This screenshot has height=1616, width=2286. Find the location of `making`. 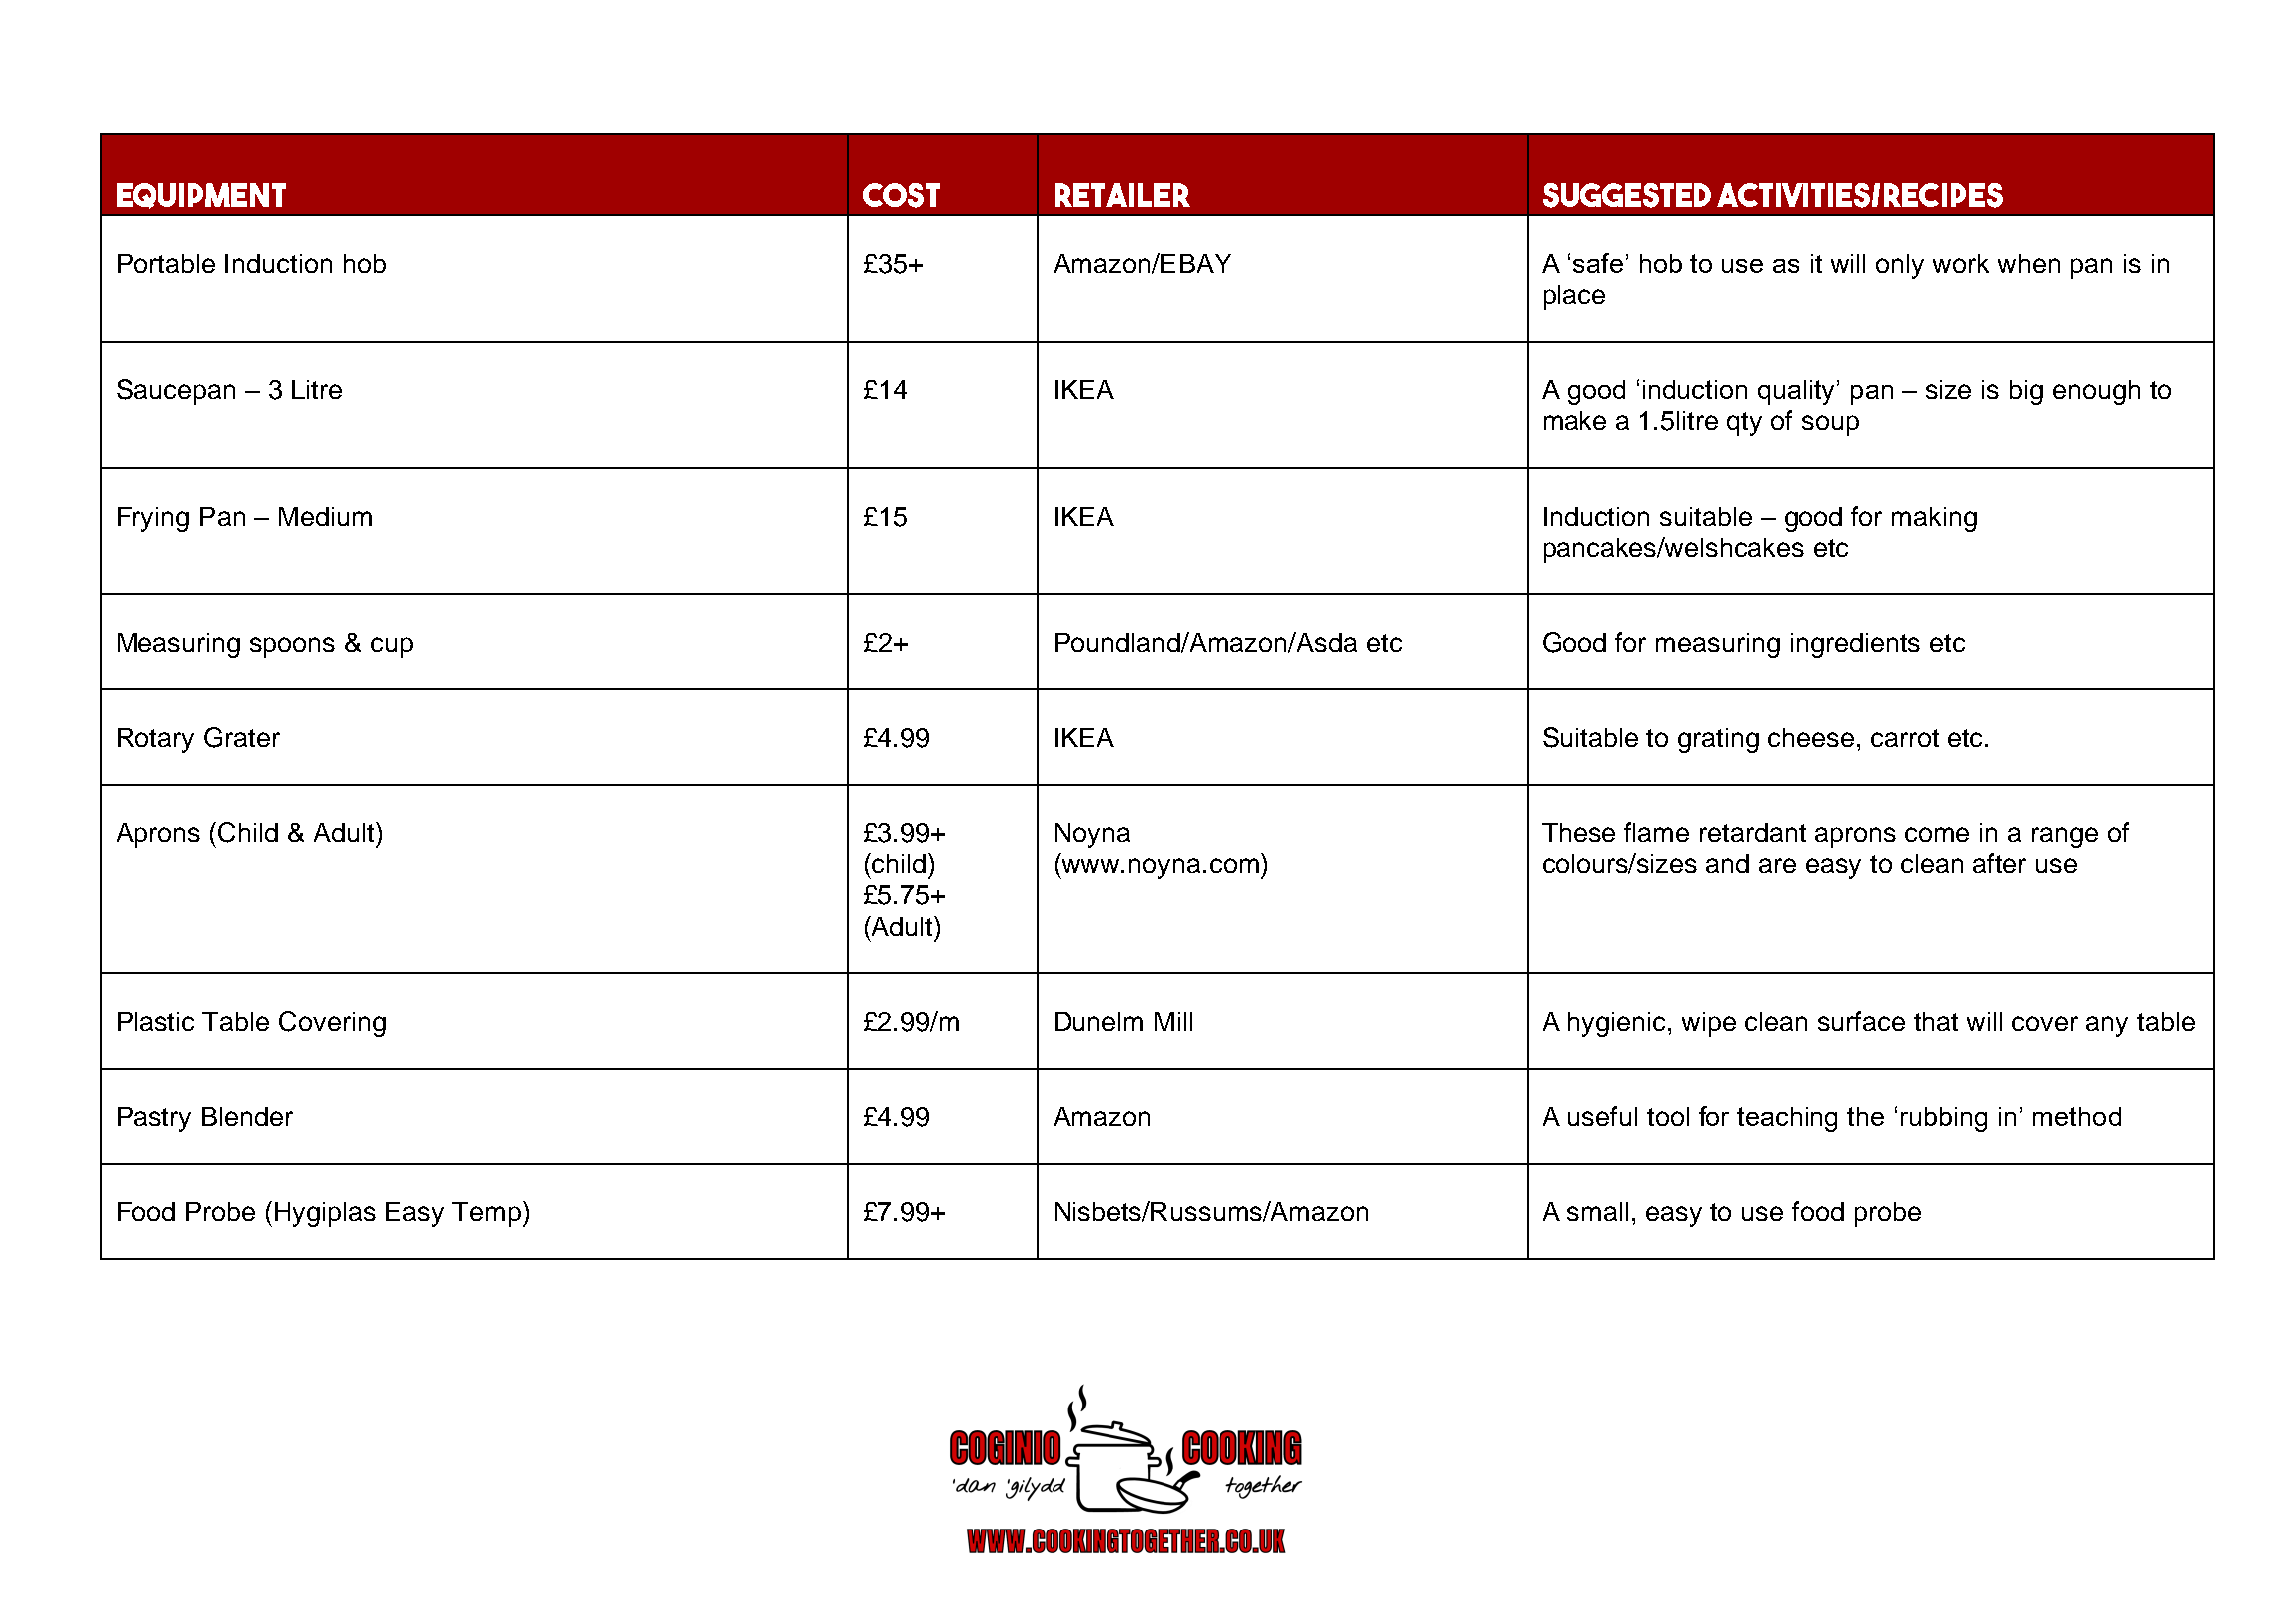

making is located at coordinates (1934, 519).
